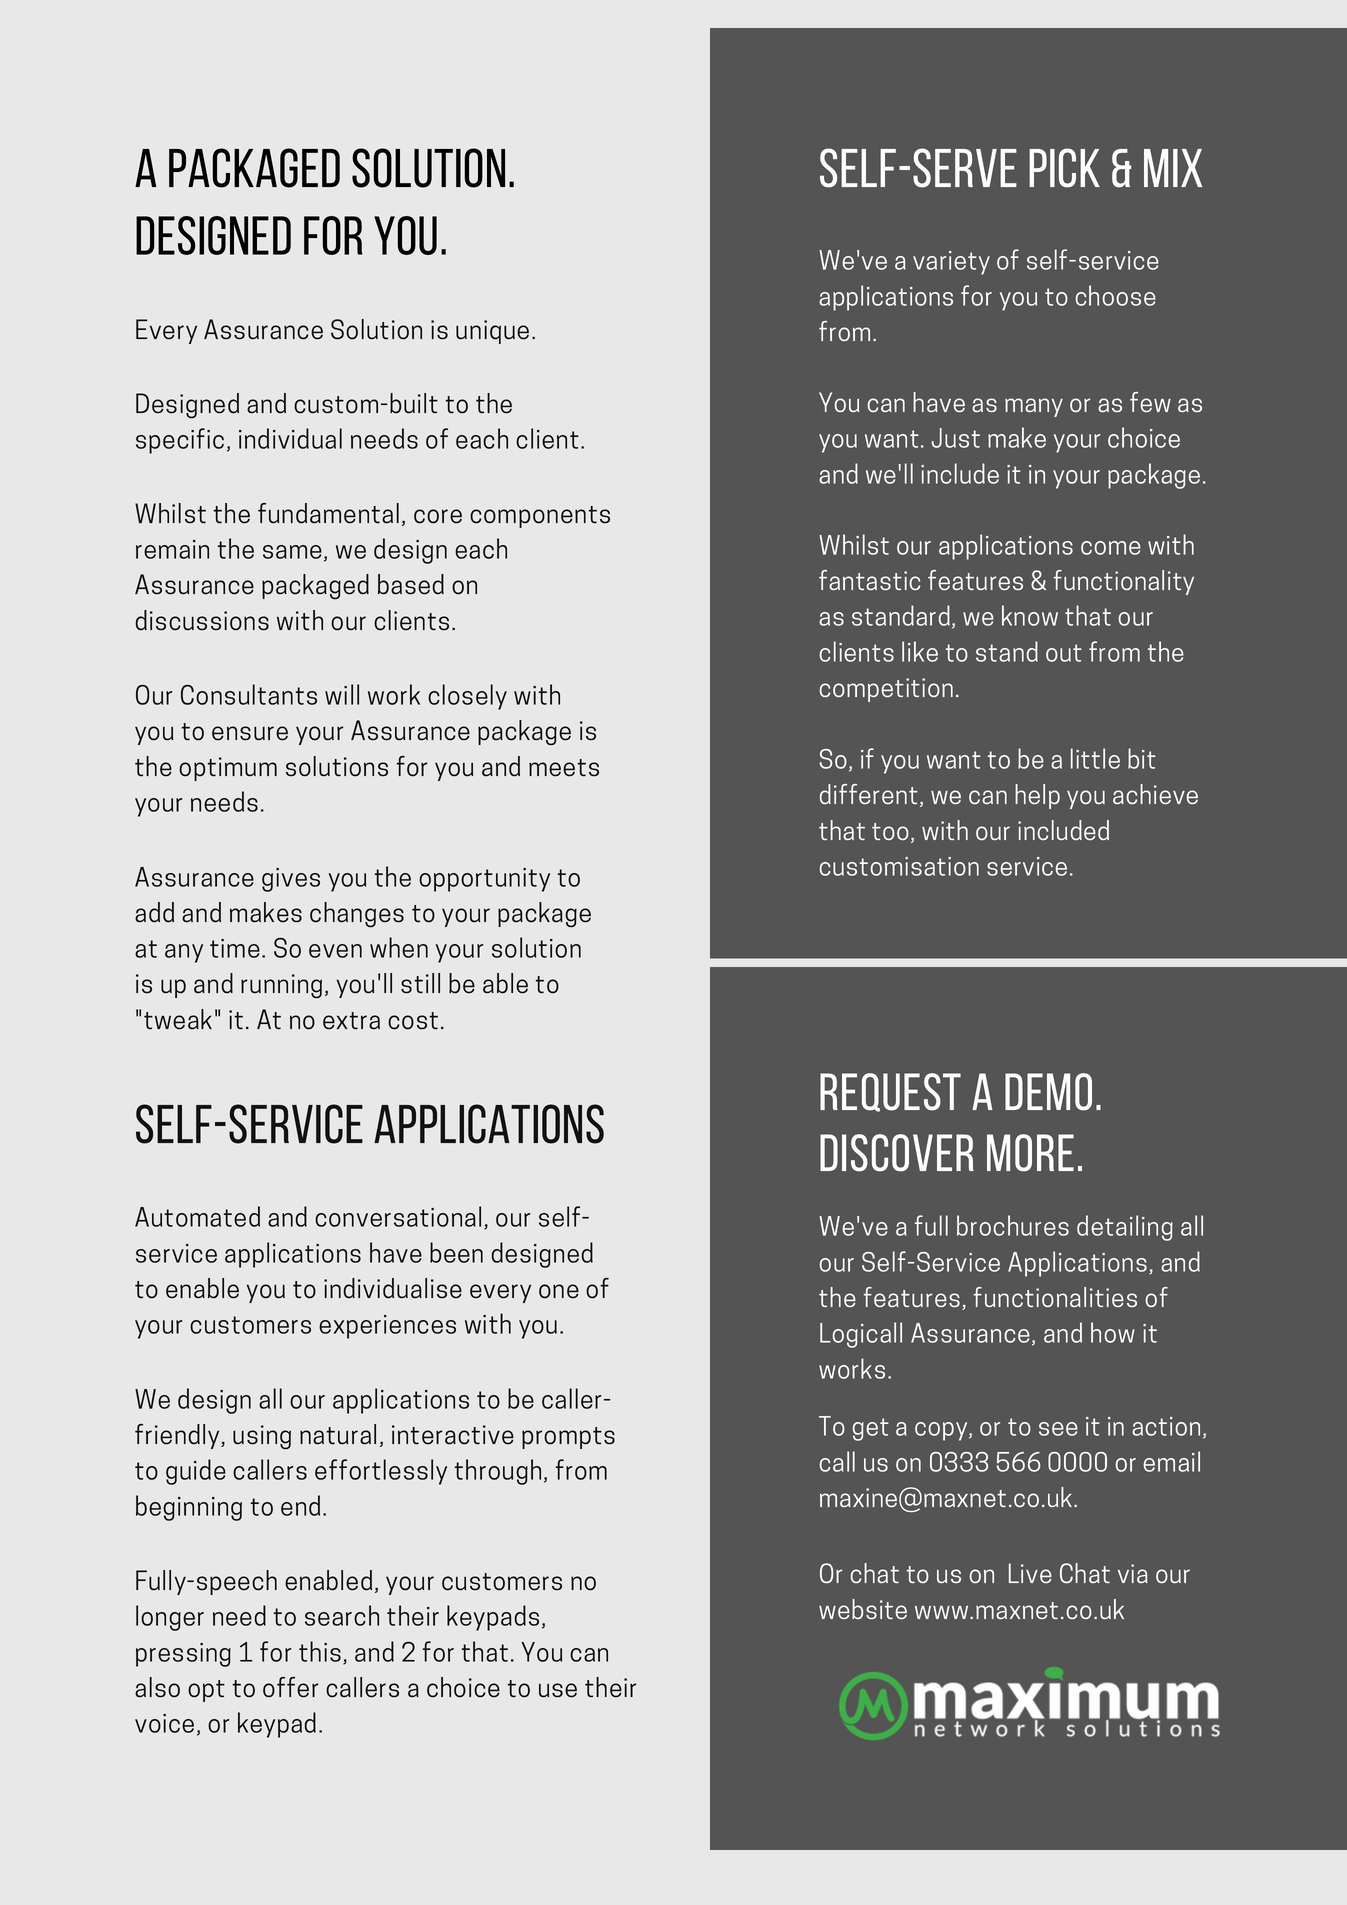  What do you see at coordinates (484, 880) in the document?
I see `opportunity` at bounding box center [484, 880].
